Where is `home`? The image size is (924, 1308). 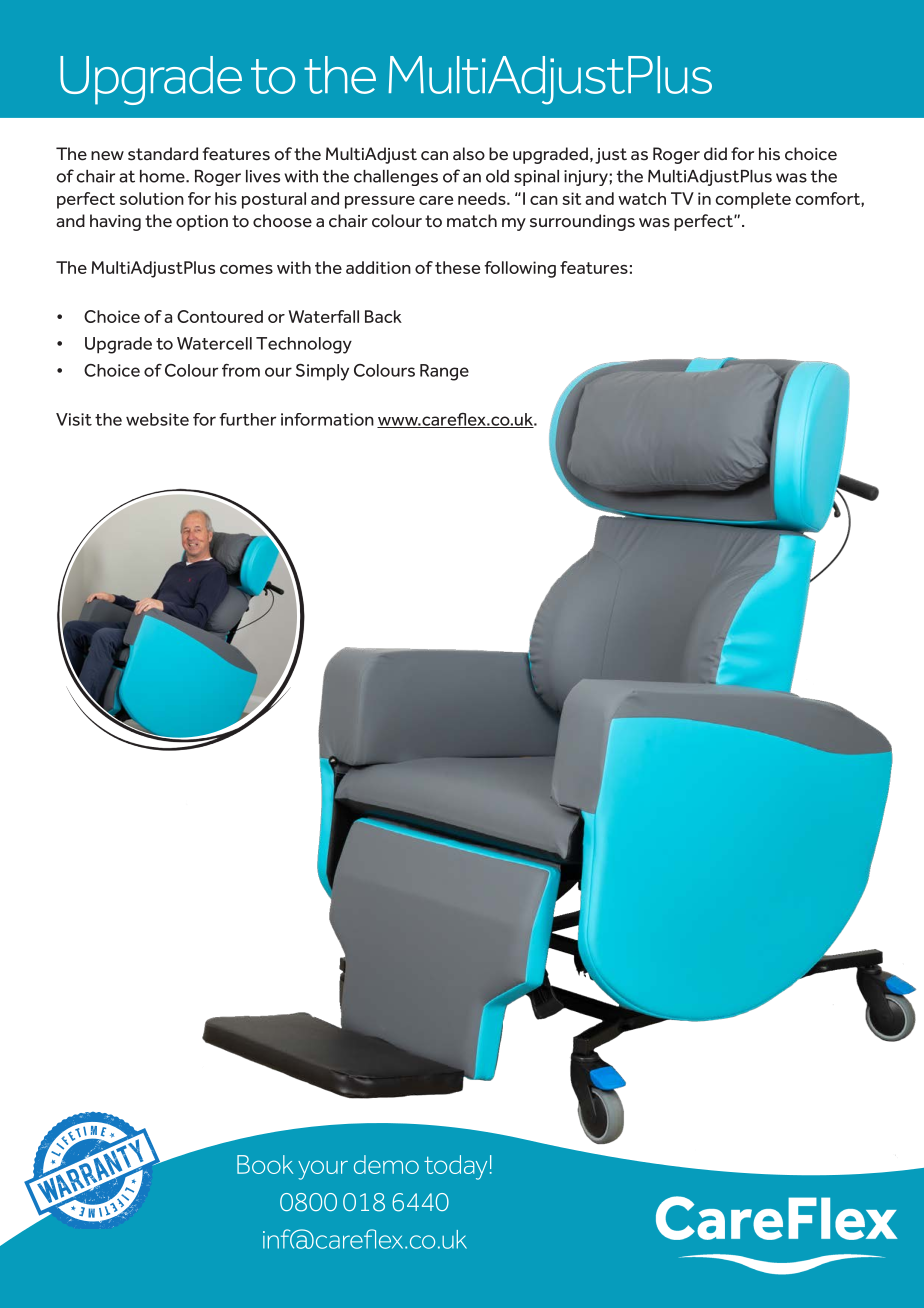
home is located at coordinates (163, 176).
